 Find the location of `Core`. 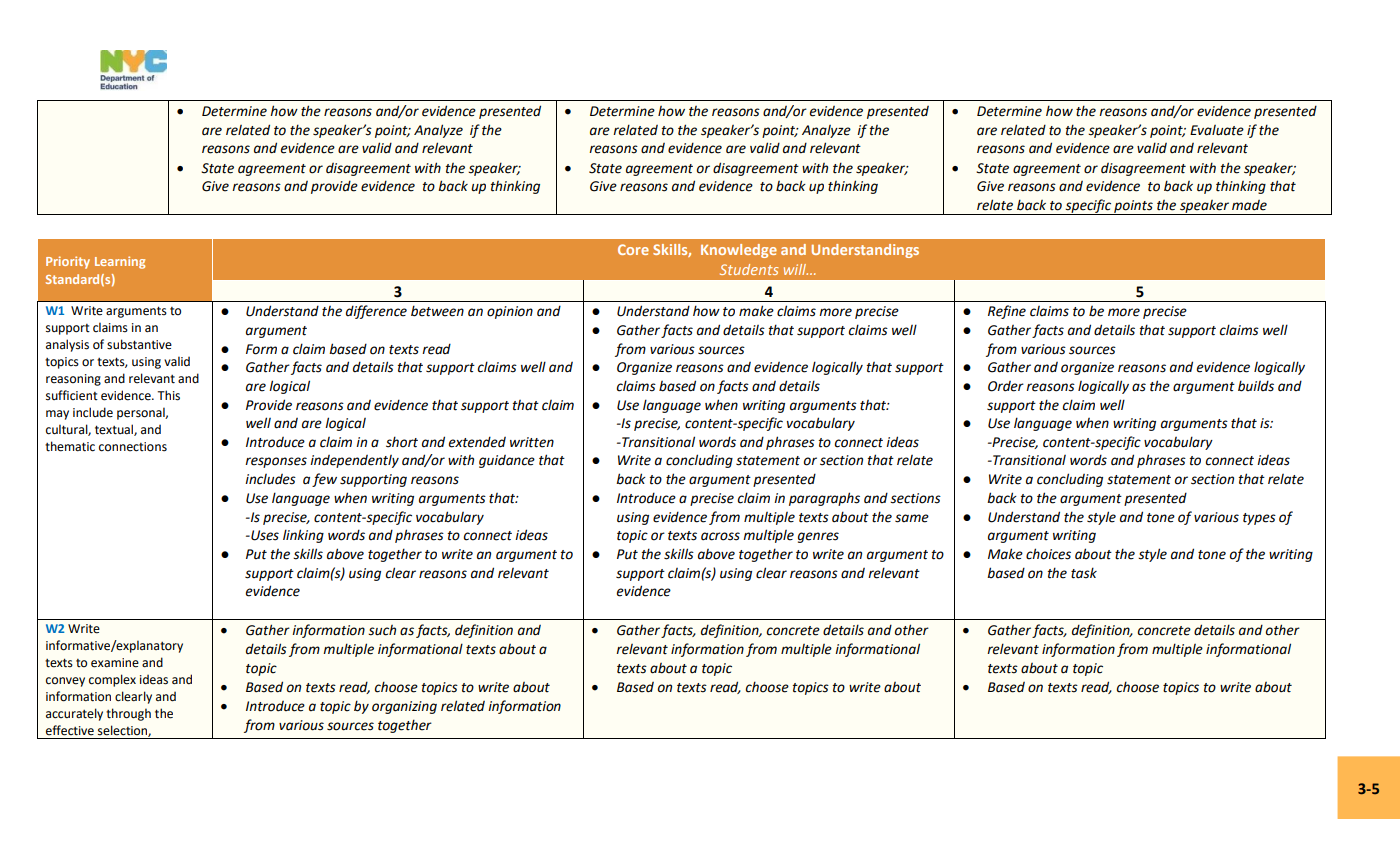

Core is located at coordinates (633, 249).
